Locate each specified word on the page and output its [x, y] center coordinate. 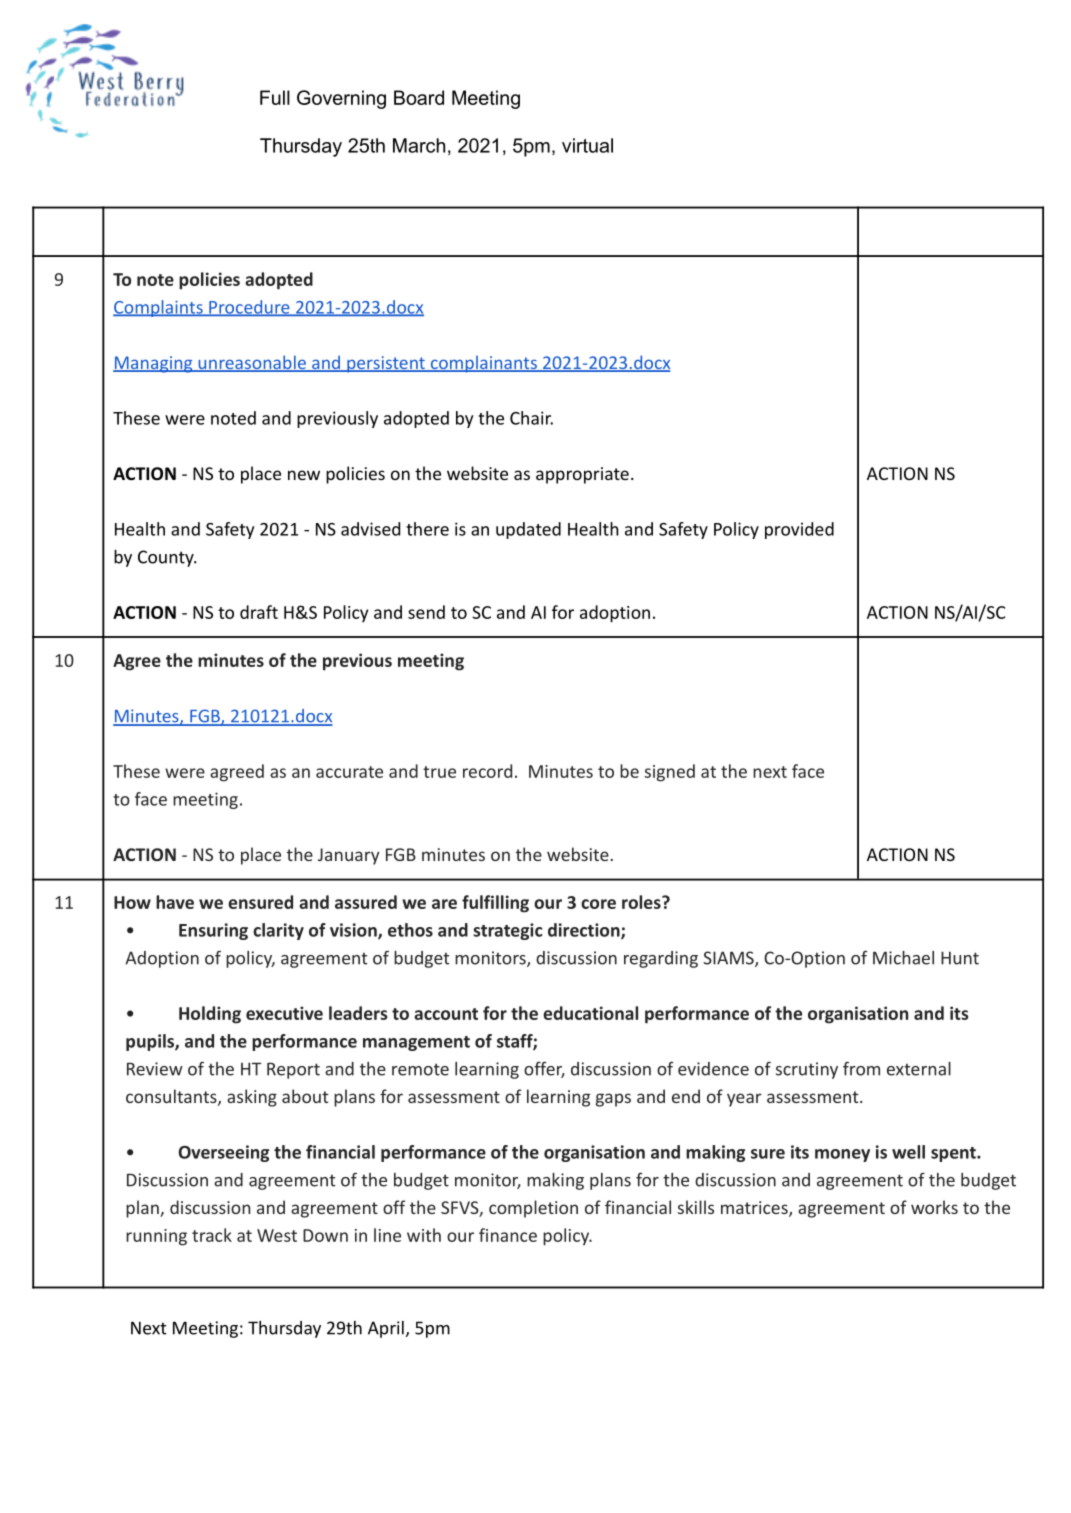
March [419, 145]
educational [590, 1013]
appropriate [582, 475]
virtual [587, 145]
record [487, 771]
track [212, 1235]
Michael [903, 958]
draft [259, 612]
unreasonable [252, 363]
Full [275, 97]
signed [670, 773]
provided [799, 530]
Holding [210, 1015]
